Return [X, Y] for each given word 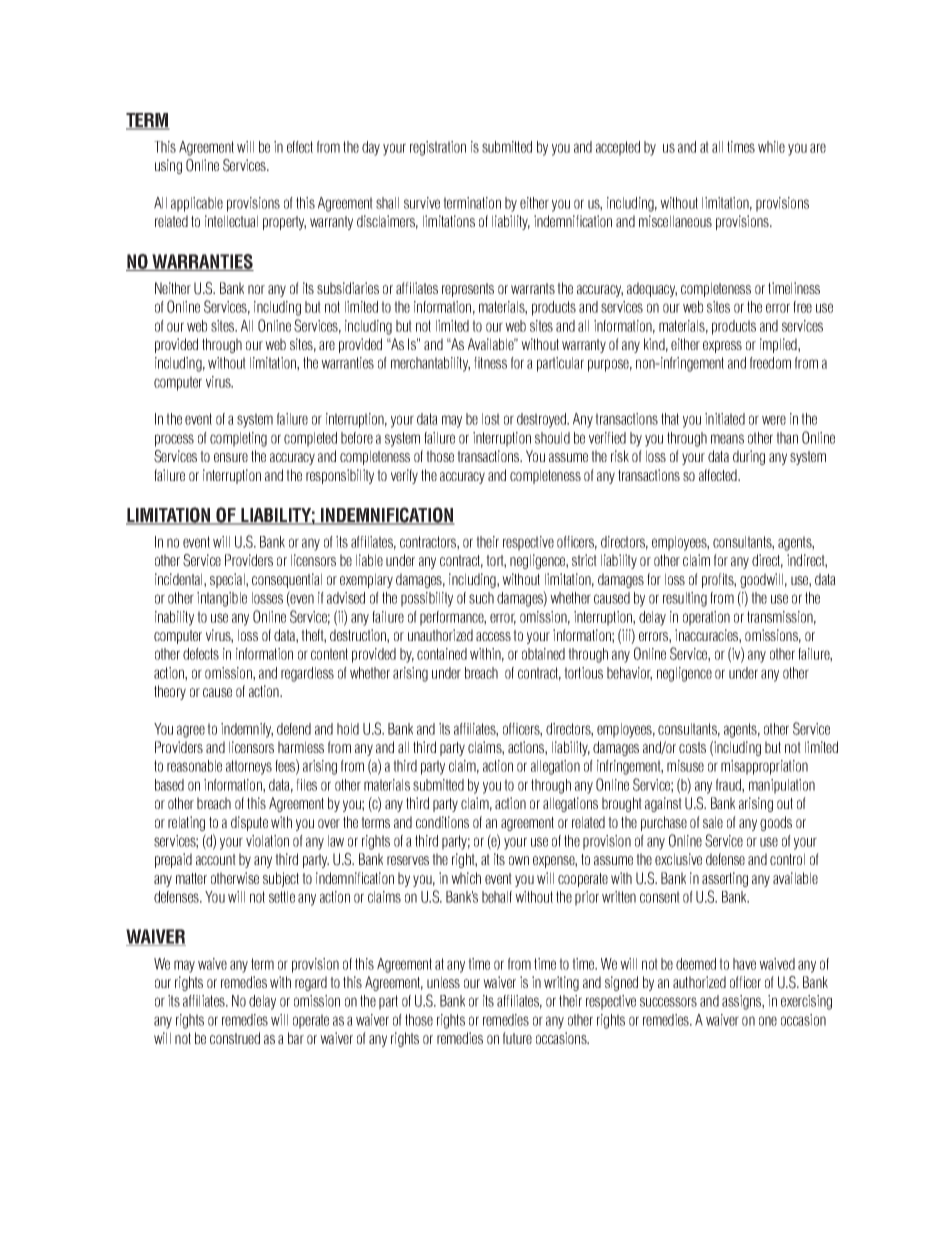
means [727, 439]
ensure [231, 457]
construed [235, 1038]
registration [438, 148]
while [771, 147]
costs [692, 747]
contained [442, 654]
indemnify [247, 730]
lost [491, 419]
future [517, 1038]
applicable [197, 204]
